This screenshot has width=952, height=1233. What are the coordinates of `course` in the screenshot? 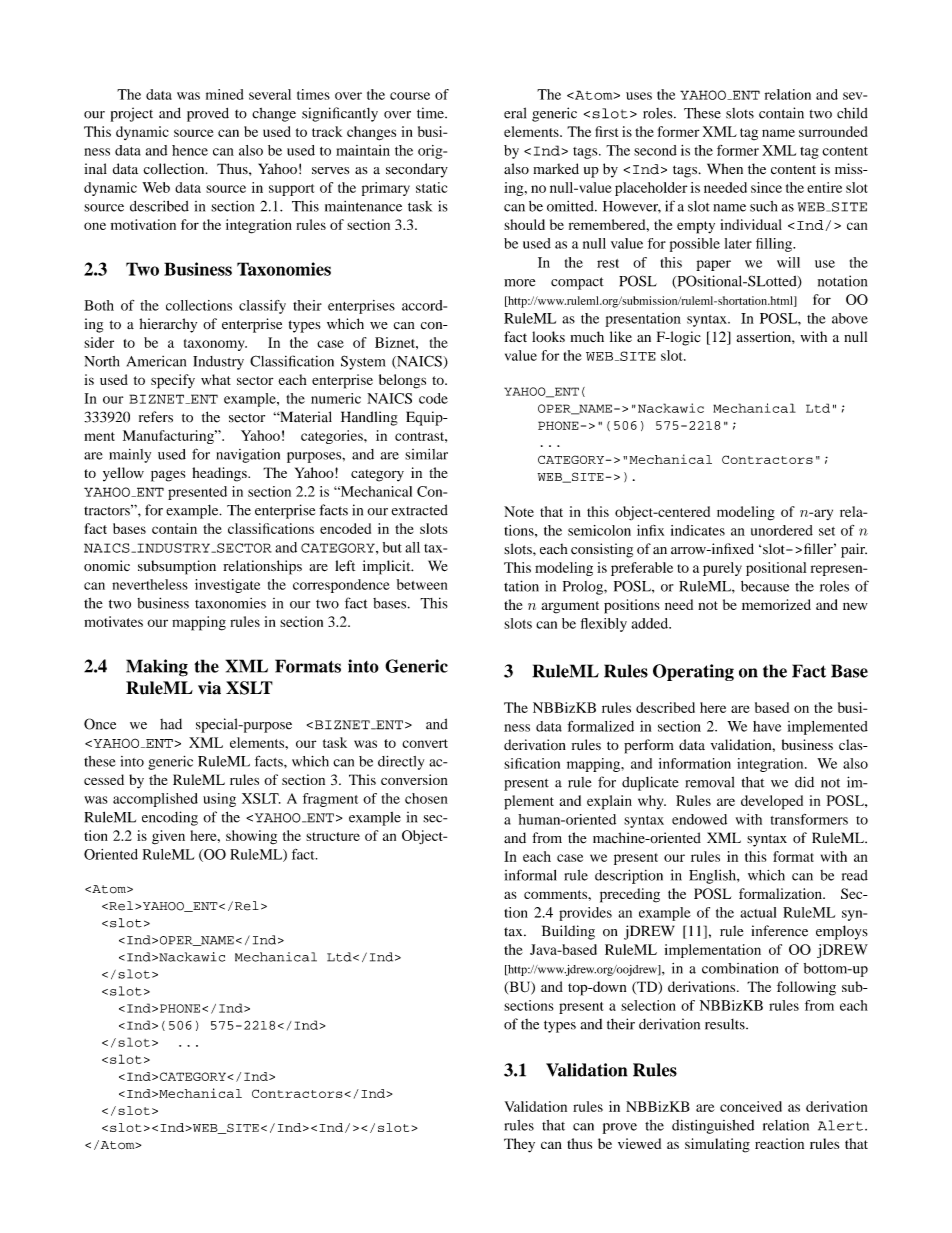 It's located at (410, 96).
